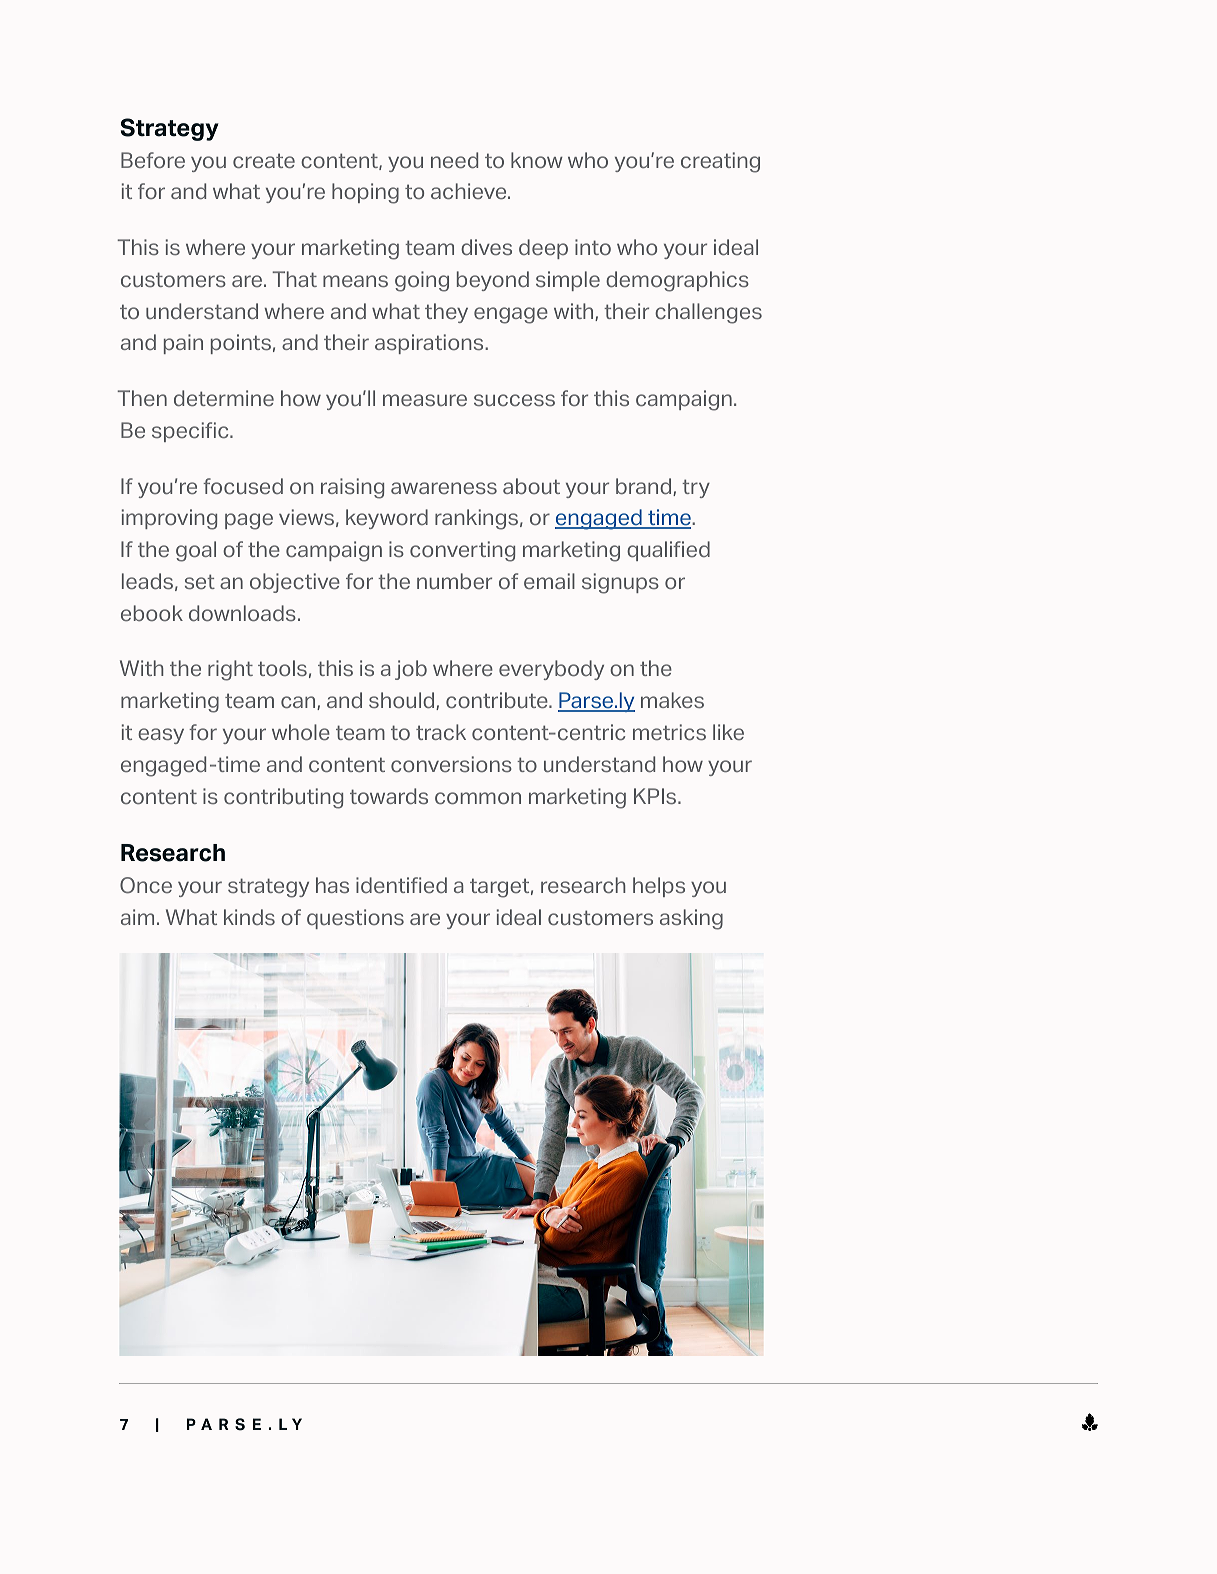  Describe the element at coordinates (470, 191) in the screenshot. I see `achieve` at that location.
